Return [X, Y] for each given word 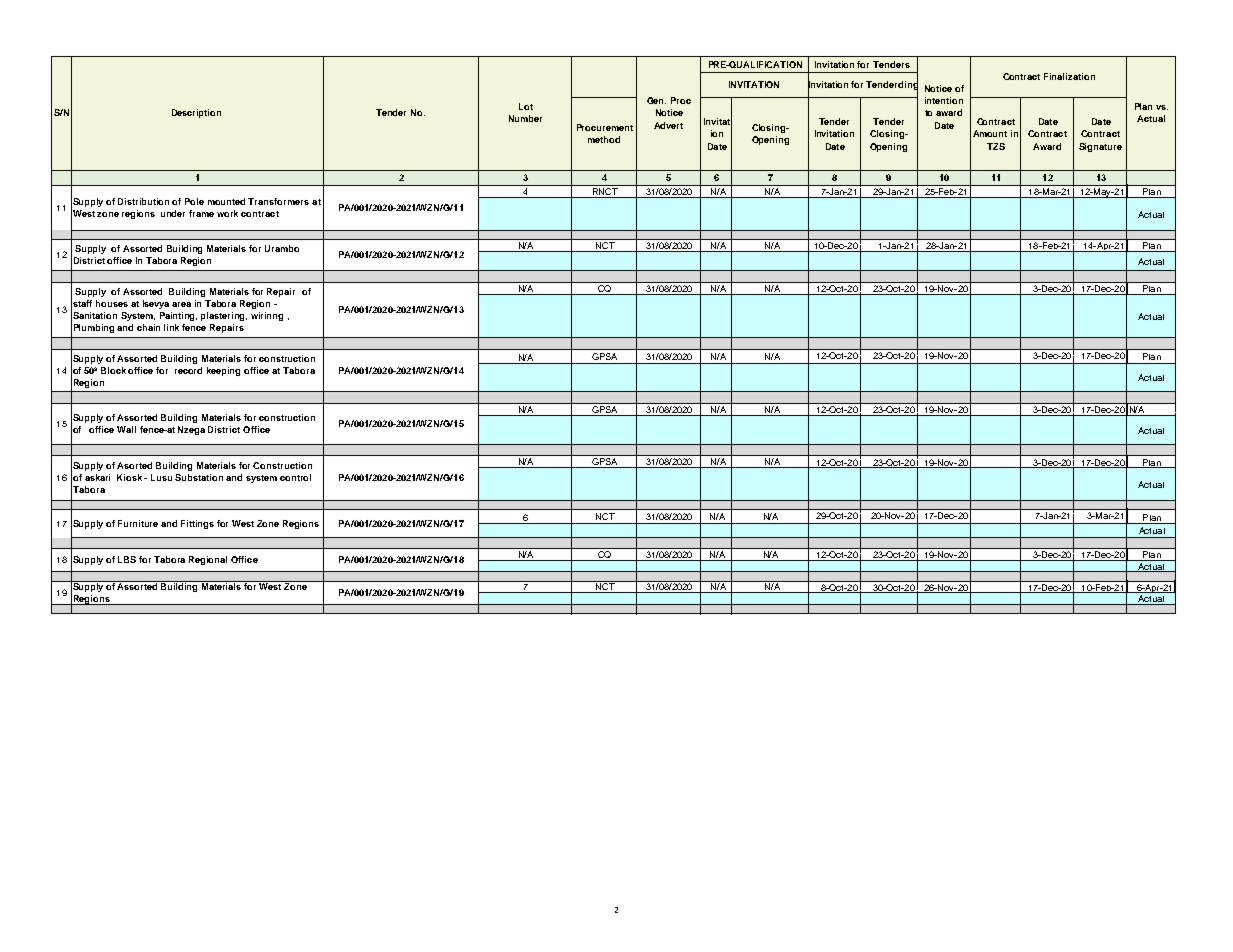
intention [944, 100]
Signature [1100, 147]
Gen [656, 100]
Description [196, 113]
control [295, 477]
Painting [178, 316]
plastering [224, 316]
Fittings [197, 524]
